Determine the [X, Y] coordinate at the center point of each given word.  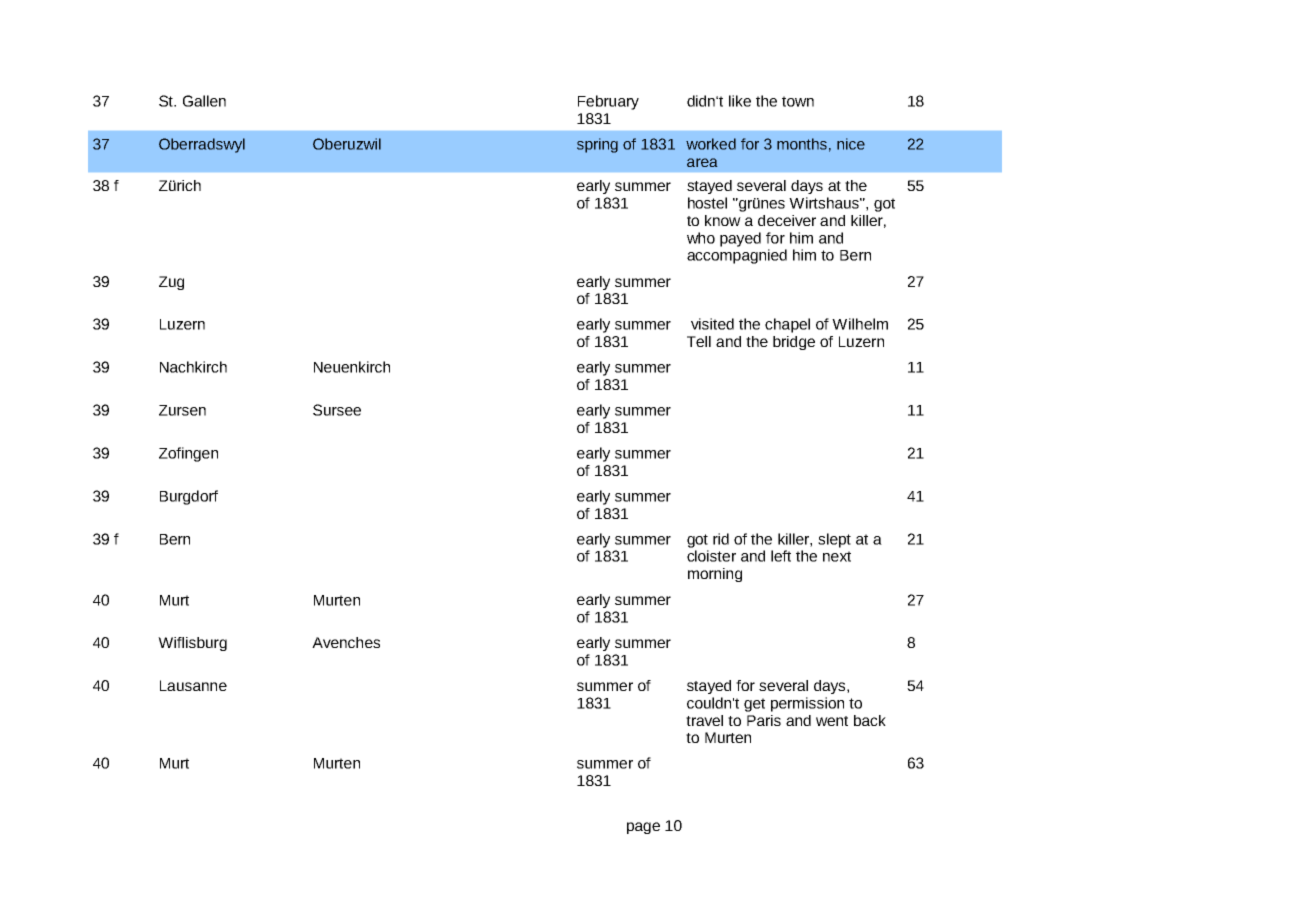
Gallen [204, 101]
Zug [171, 283]
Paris [764, 720]
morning [715, 575]
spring [597, 145]
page [643, 828]
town [798, 101]
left [781, 556]
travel [704, 720]
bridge [794, 343]
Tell [699, 341]
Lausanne [193, 685]
